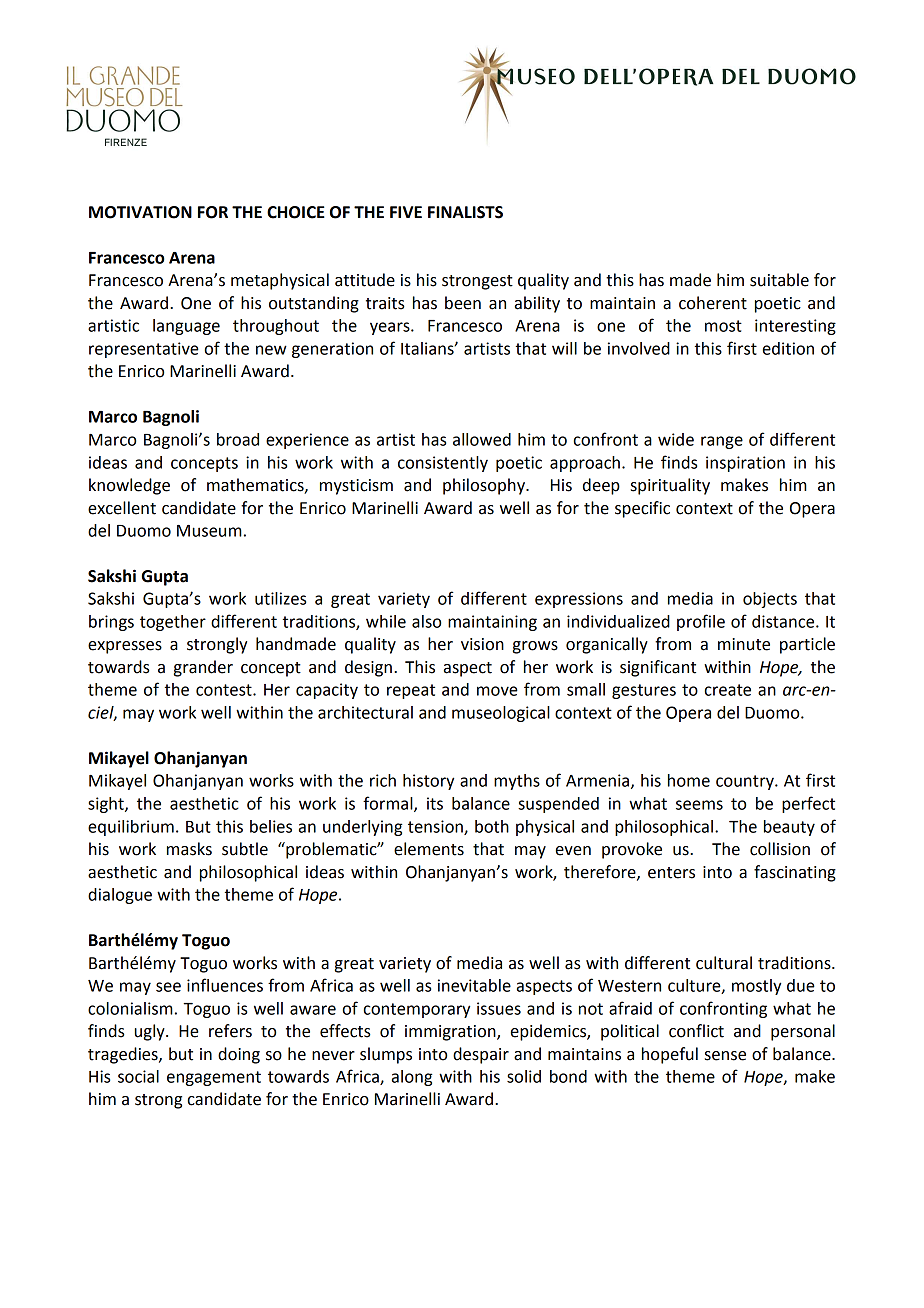 The width and height of the screenshot is (924, 1308). Describe the element at coordinates (481, 1055) in the screenshot. I see `despair` at that location.
